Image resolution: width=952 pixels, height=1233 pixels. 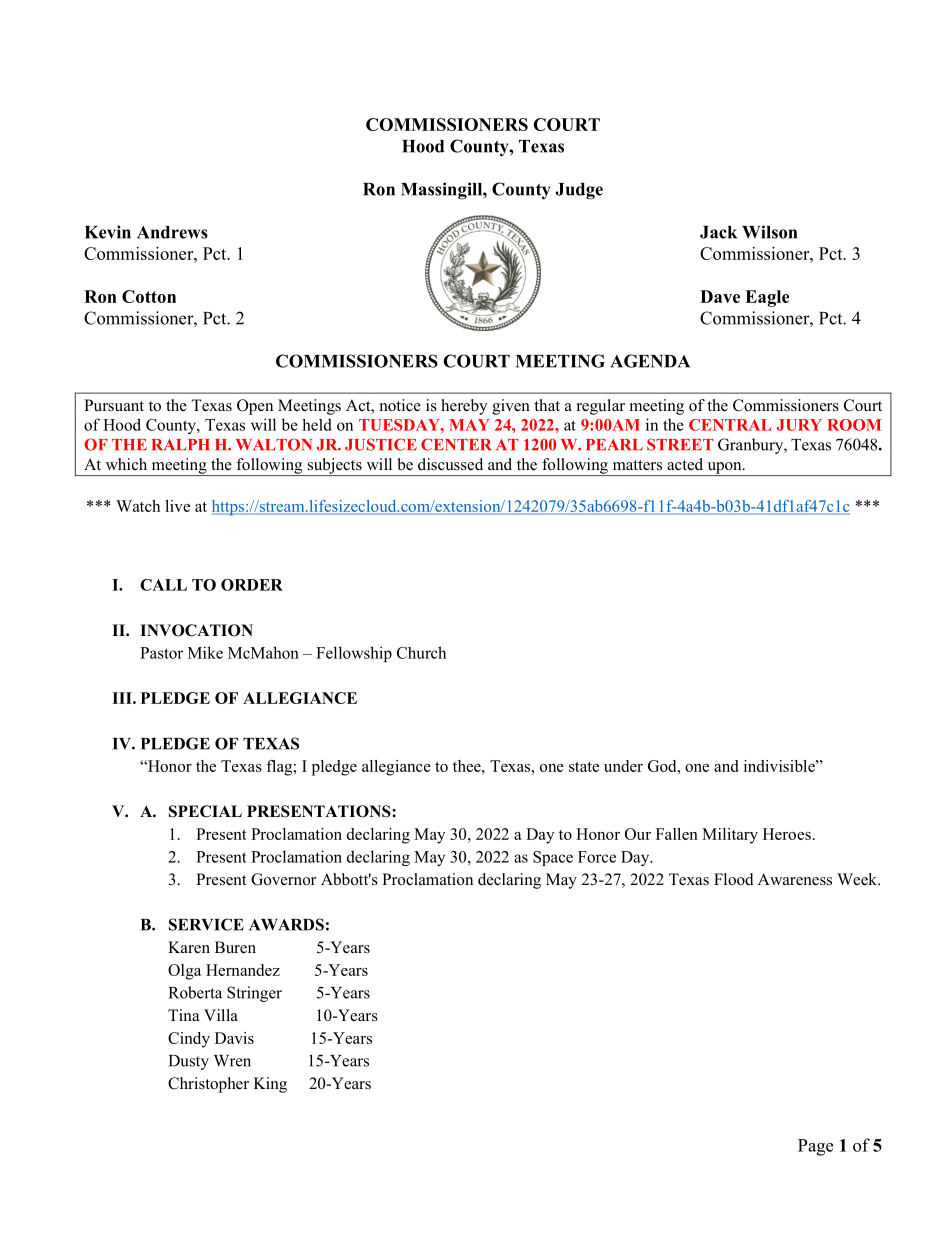 I want to click on Judge, so click(x=579, y=191).
